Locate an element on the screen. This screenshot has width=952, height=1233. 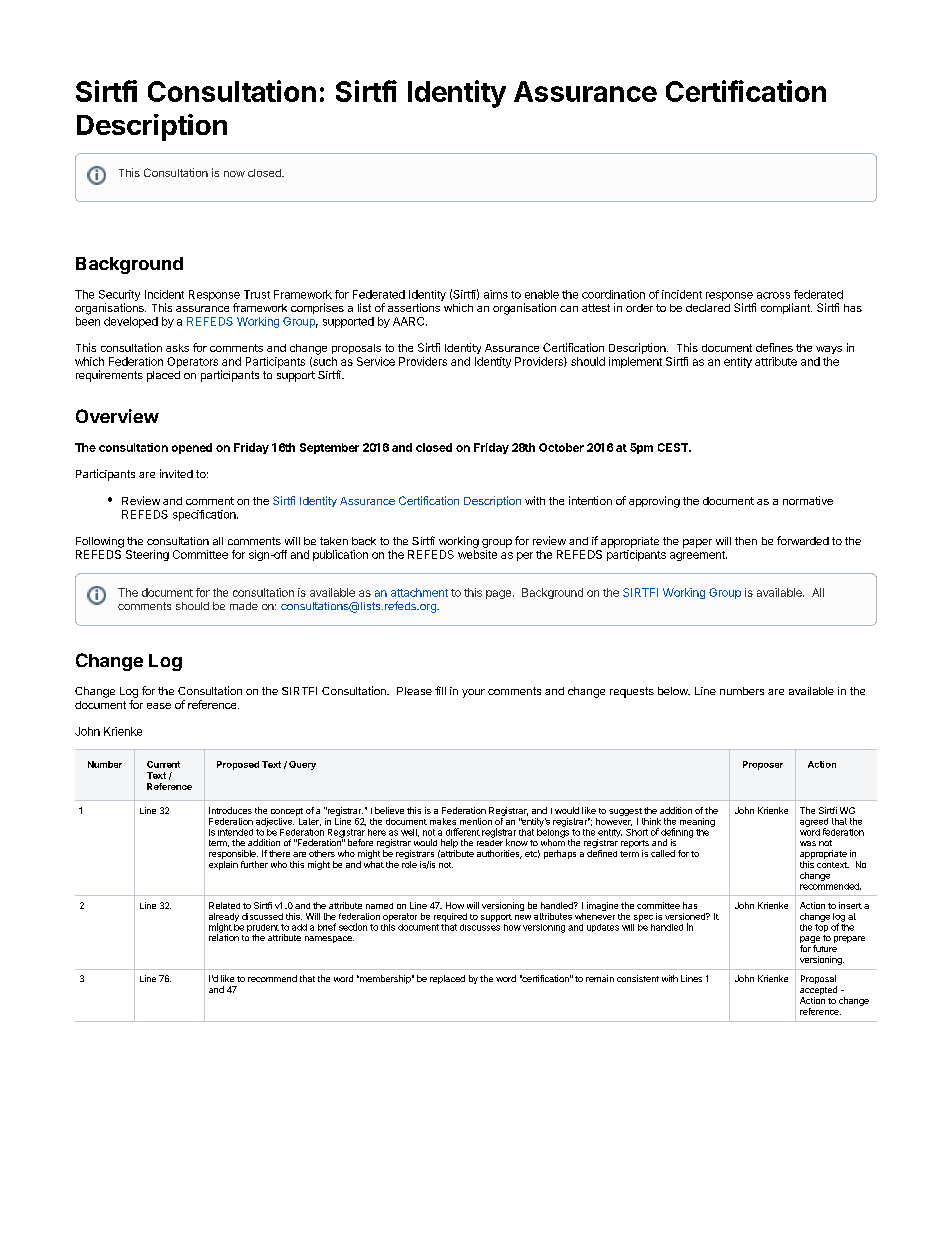
already is located at coordinates (224, 918).
